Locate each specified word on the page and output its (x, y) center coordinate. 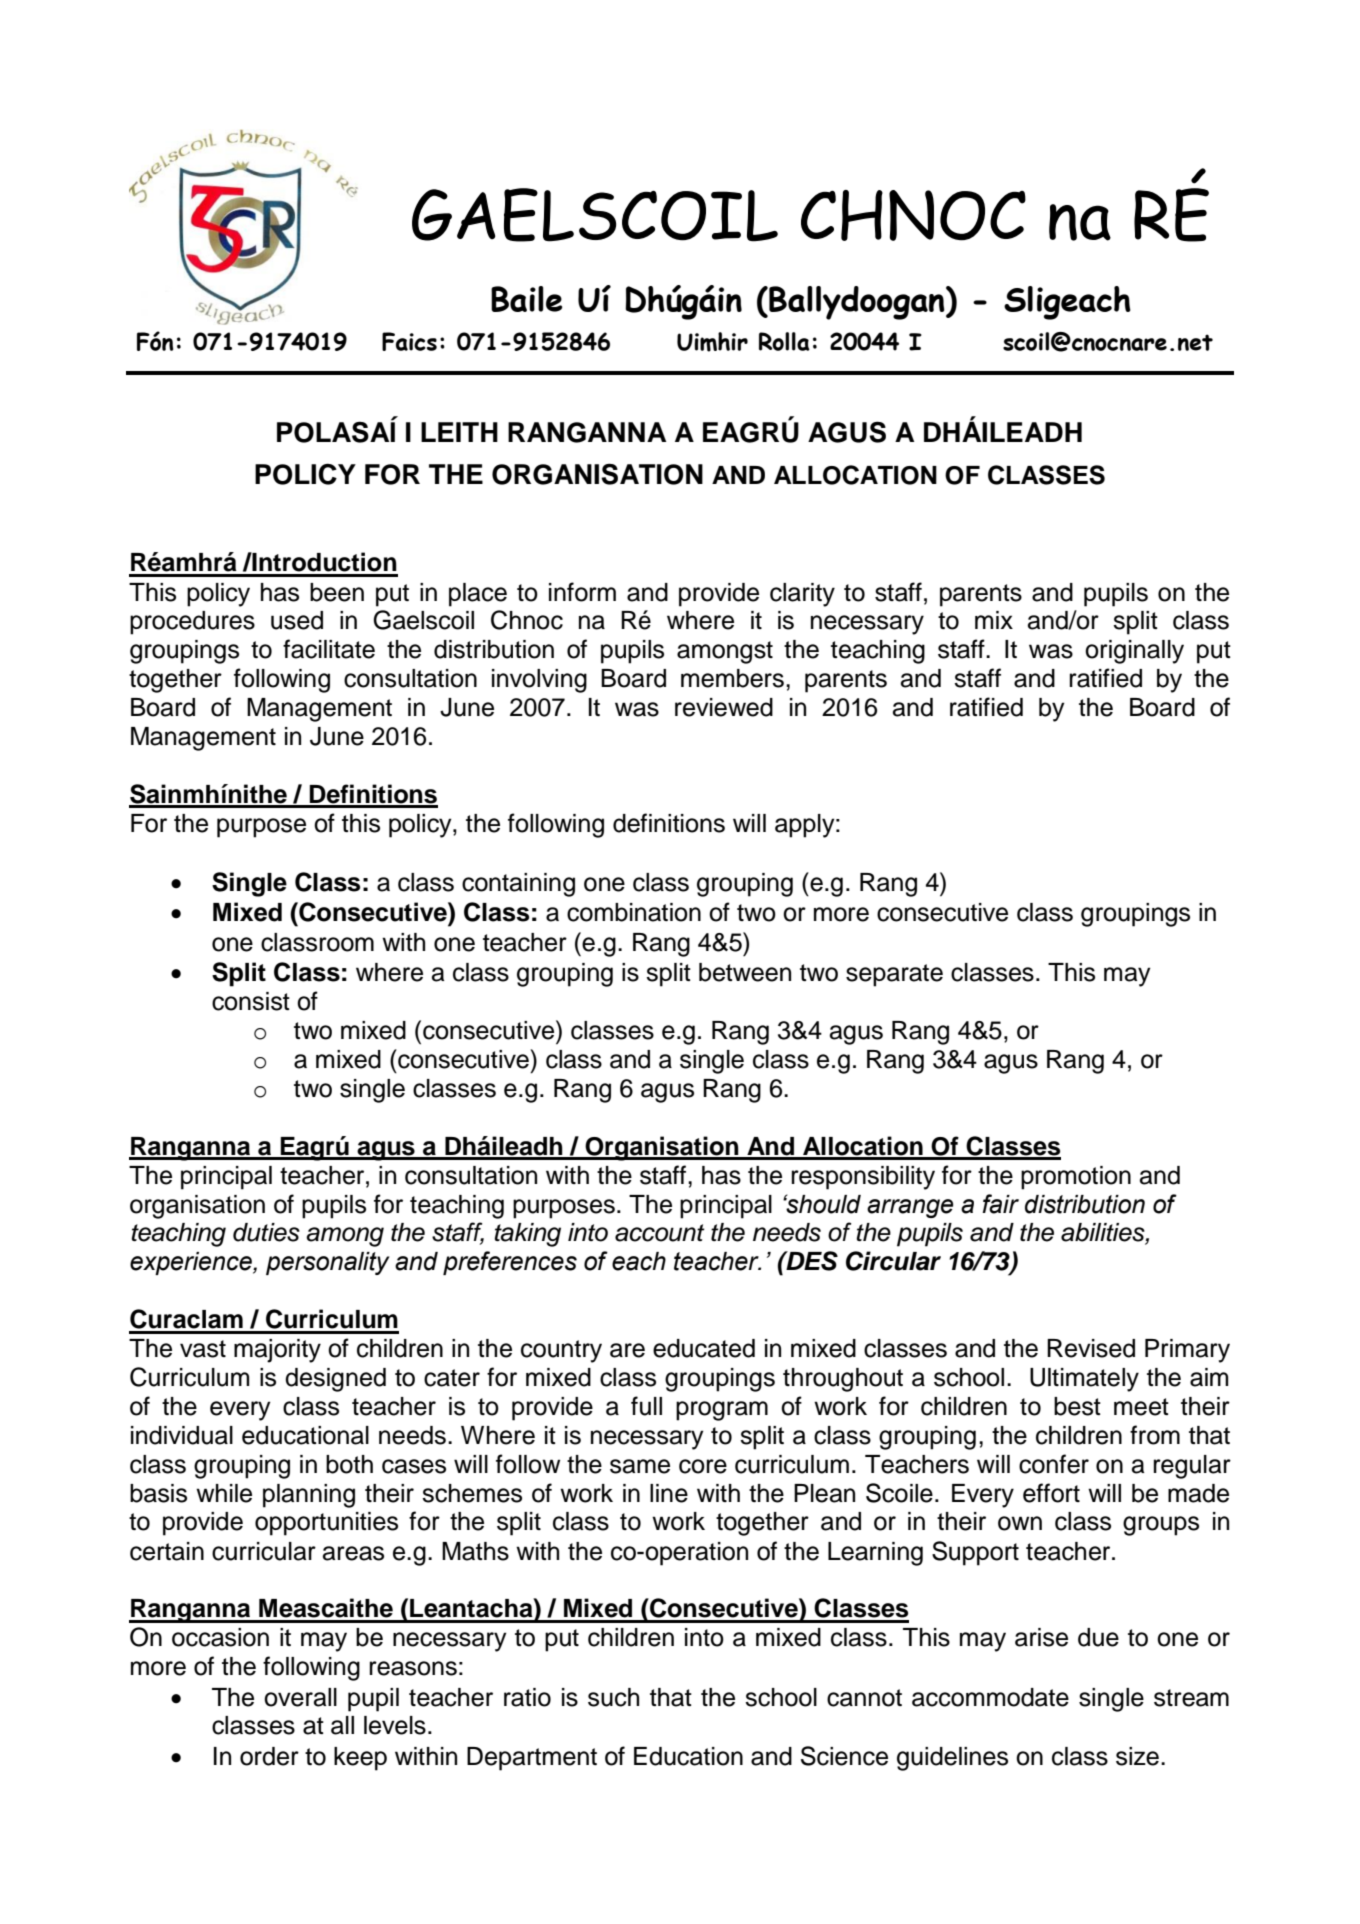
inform (582, 592)
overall (300, 1697)
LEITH (459, 432)
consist (251, 1001)
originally (1134, 652)
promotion (1076, 1178)
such (613, 1697)
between (745, 972)
